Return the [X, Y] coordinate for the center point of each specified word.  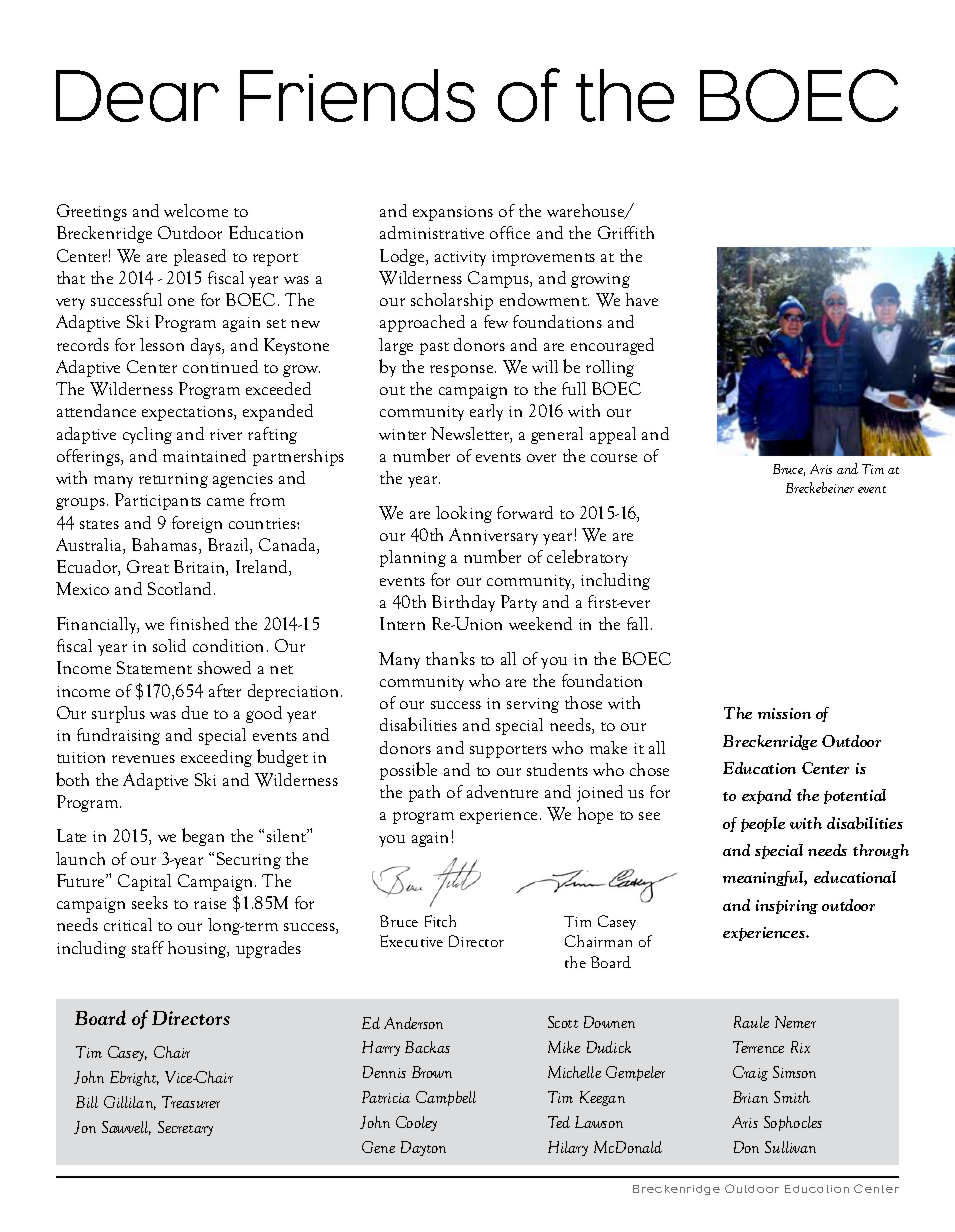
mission [784, 713]
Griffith [626, 232]
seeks [150, 902]
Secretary [185, 1128]
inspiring [787, 907]
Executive [411, 941]
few [496, 321]
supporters [508, 751]
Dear [137, 96]
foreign [197, 524]
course [614, 458]
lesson [162, 344]
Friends [357, 95]
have [642, 299]
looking [464, 514]
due [195, 712]
